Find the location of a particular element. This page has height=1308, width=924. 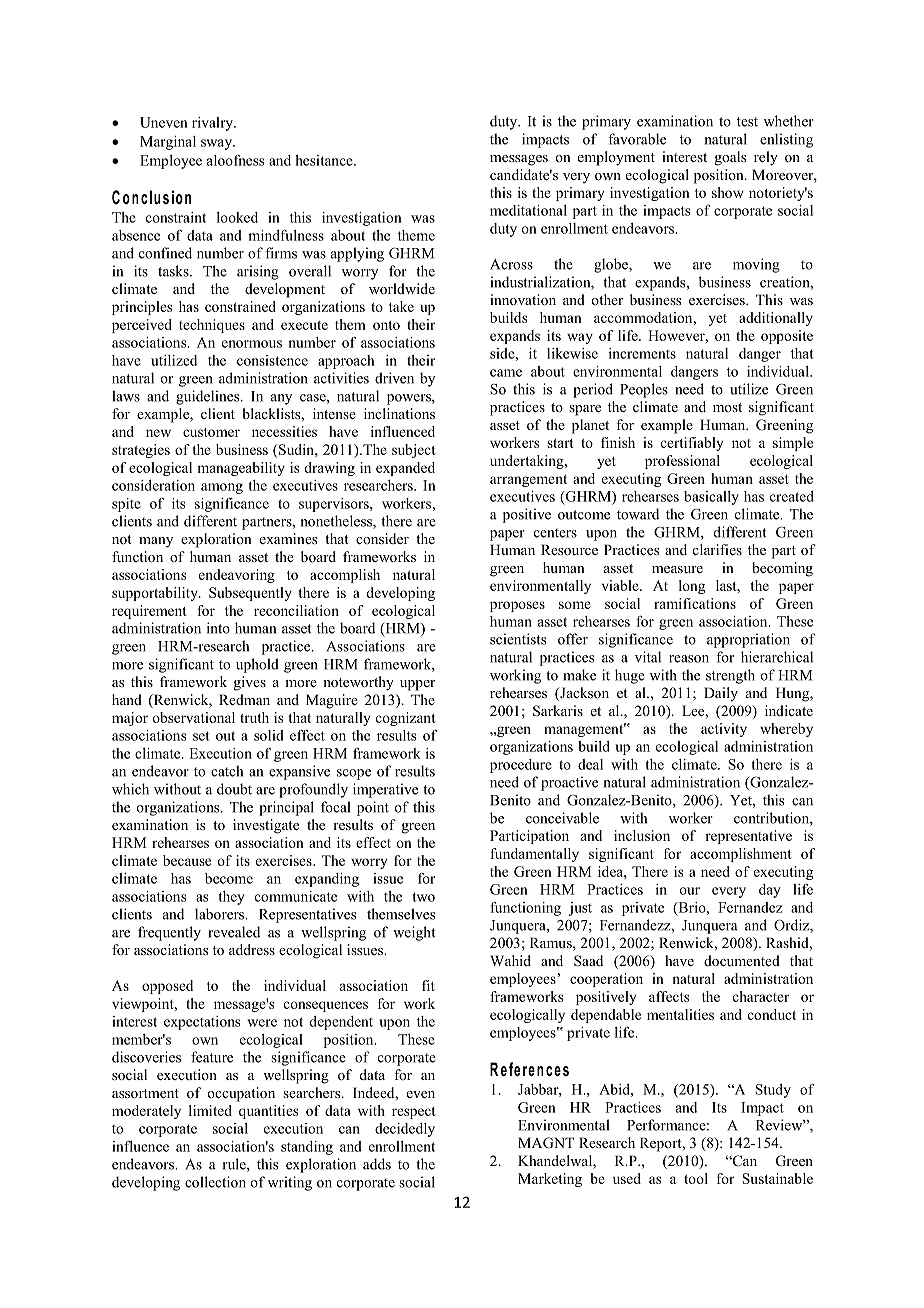

into is located at coordinates (218, 628).
